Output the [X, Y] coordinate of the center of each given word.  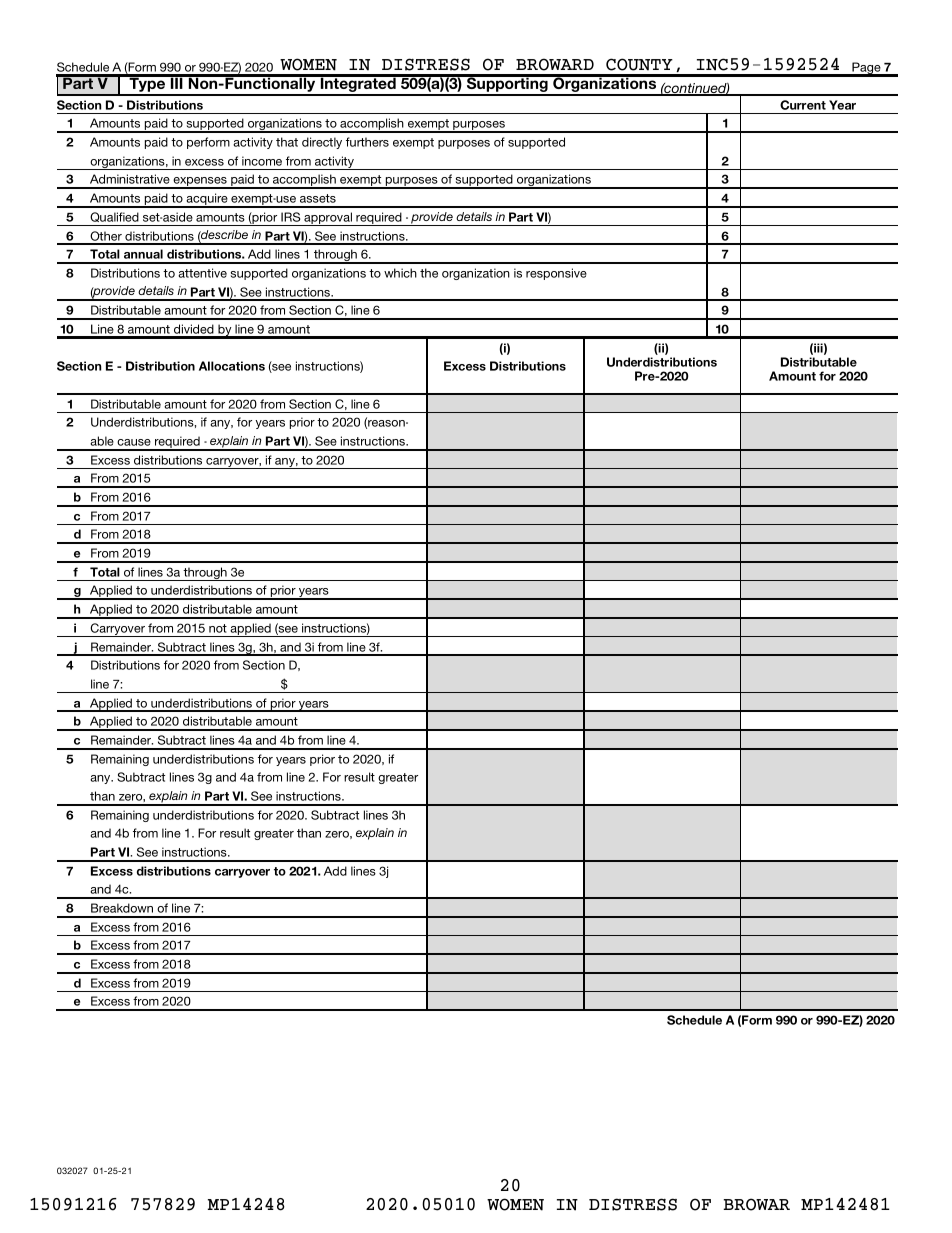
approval [328, 219]
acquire [207, 200]
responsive [556, 274]
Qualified [114, 217]
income [262, 161]
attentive [202, 273]
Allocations [232, 366]
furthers [367, 142]
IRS [290, 217]
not [218, 628]
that [287, 142]
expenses [200, 183]
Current [803, 105]
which [400, 273]
